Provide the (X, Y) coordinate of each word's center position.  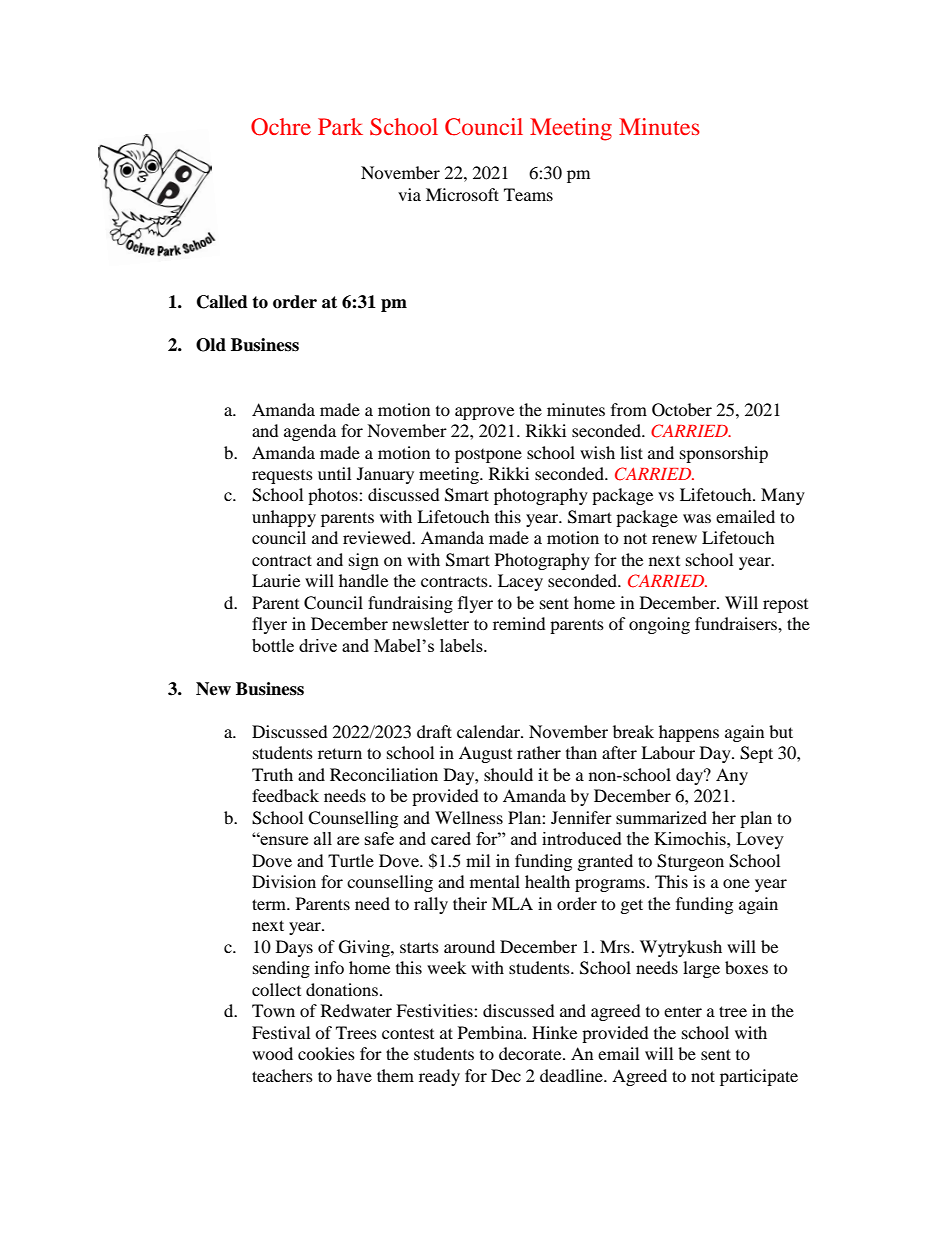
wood (272, 1053)
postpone (488, 456)
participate (759, 1077)
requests (282, 477)
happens (689, 733)
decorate (531, 1053)
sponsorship (724, 454)
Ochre (281, 127)
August (485, 754)
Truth (272, 774)
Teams (528, 194)
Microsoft (462, 194)
